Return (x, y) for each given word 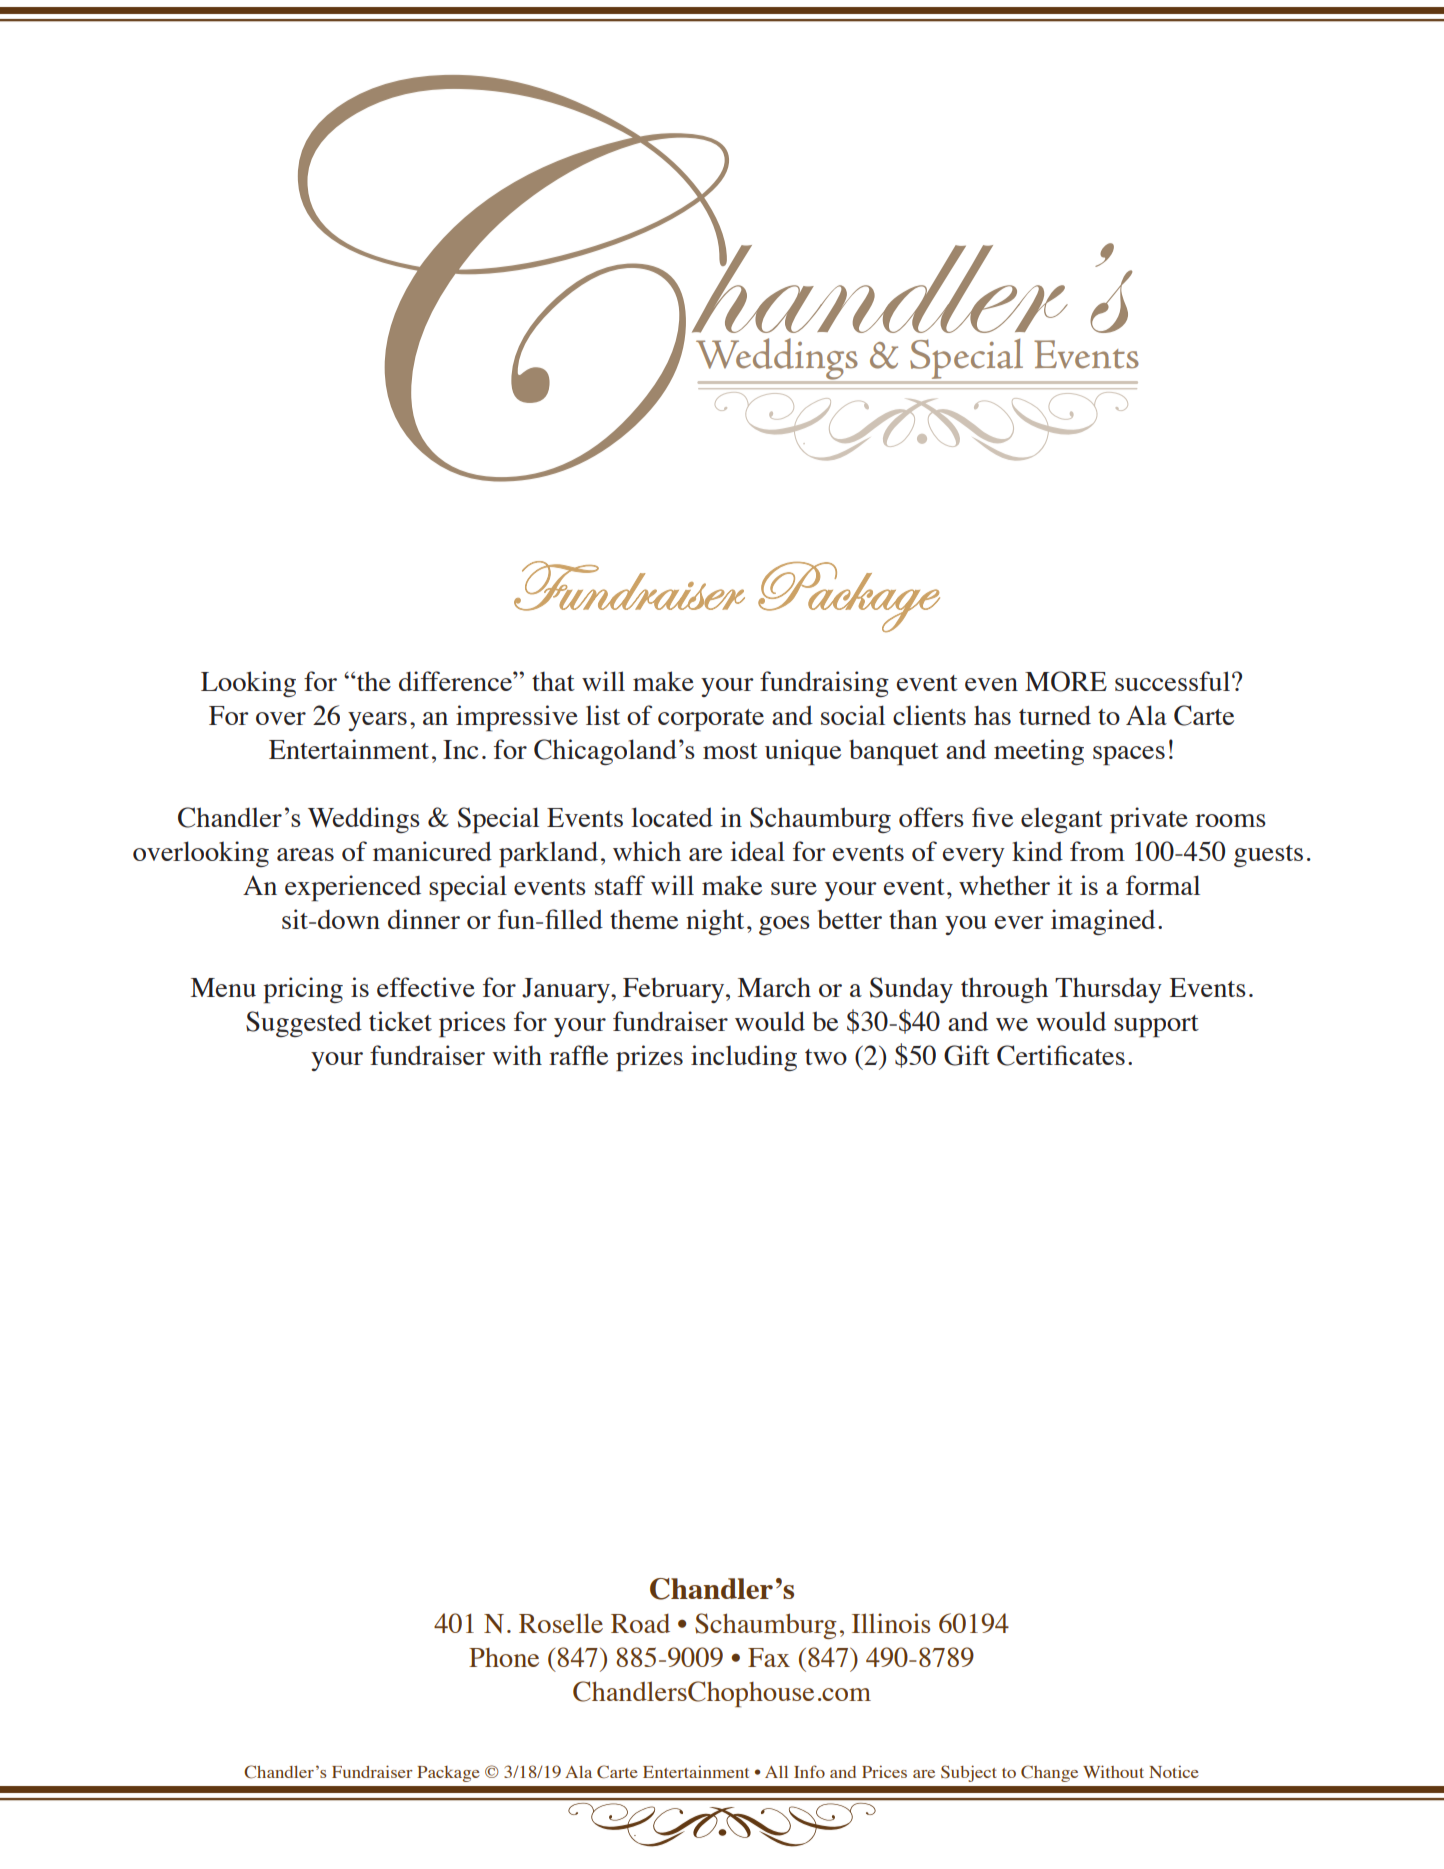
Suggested (304, 1024)
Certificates (1061, 1055)
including (744, 1058)
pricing (303, 990)
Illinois (891, 1623)
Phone (504, 1657)
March (774, 987)
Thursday (1108, 990)
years (377, 721)
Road (640, 1623)
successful (1172, 681)
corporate (711, 720)
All (776, 1772)
